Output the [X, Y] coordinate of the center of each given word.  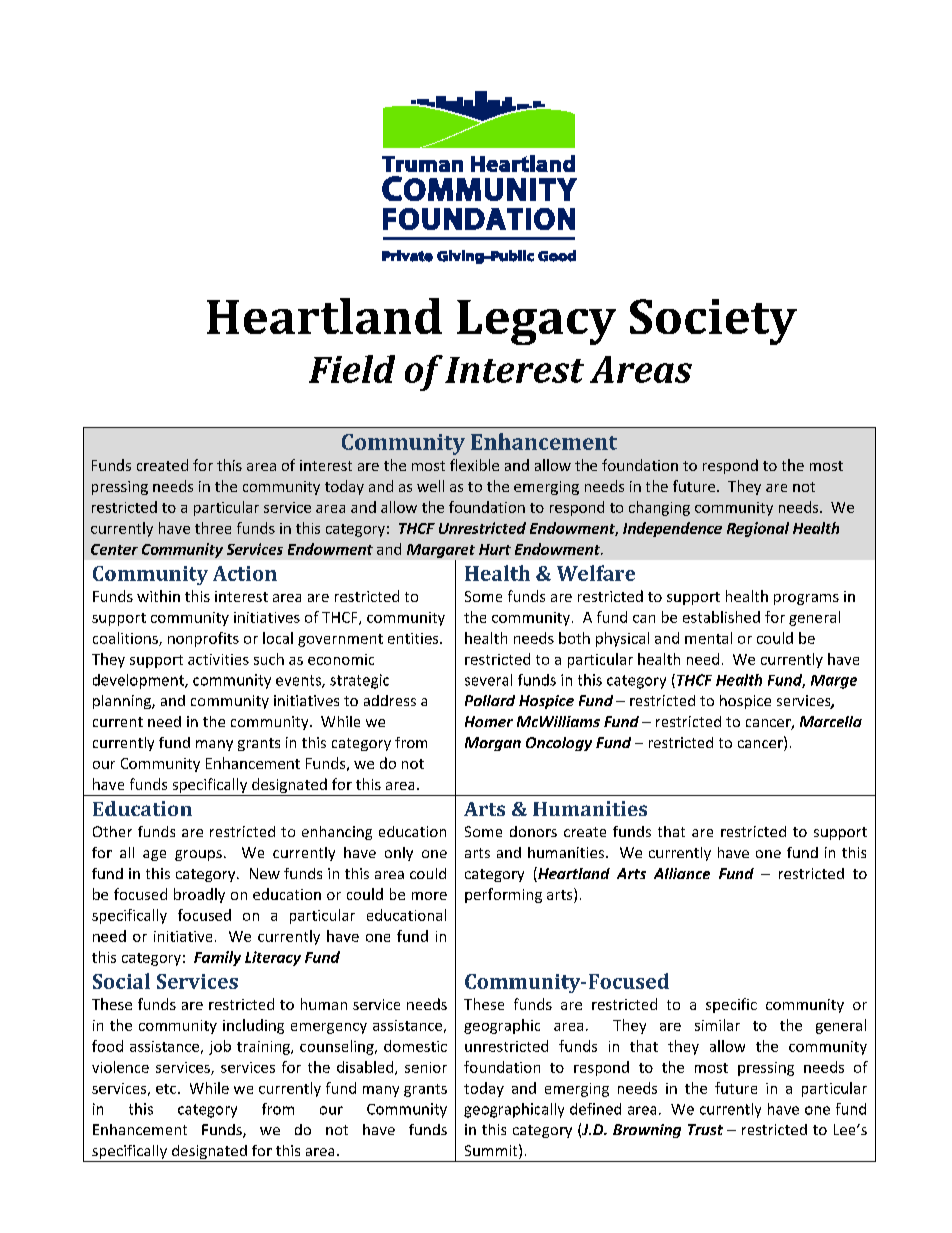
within [158, 596]
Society [713, 322]
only [399, 854]
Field [352, 369]
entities [414, 638]
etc [167, 1089]
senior [426, 1067]
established [721, 617]
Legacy [536, 322]
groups [198, 855]
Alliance [682, 873]
